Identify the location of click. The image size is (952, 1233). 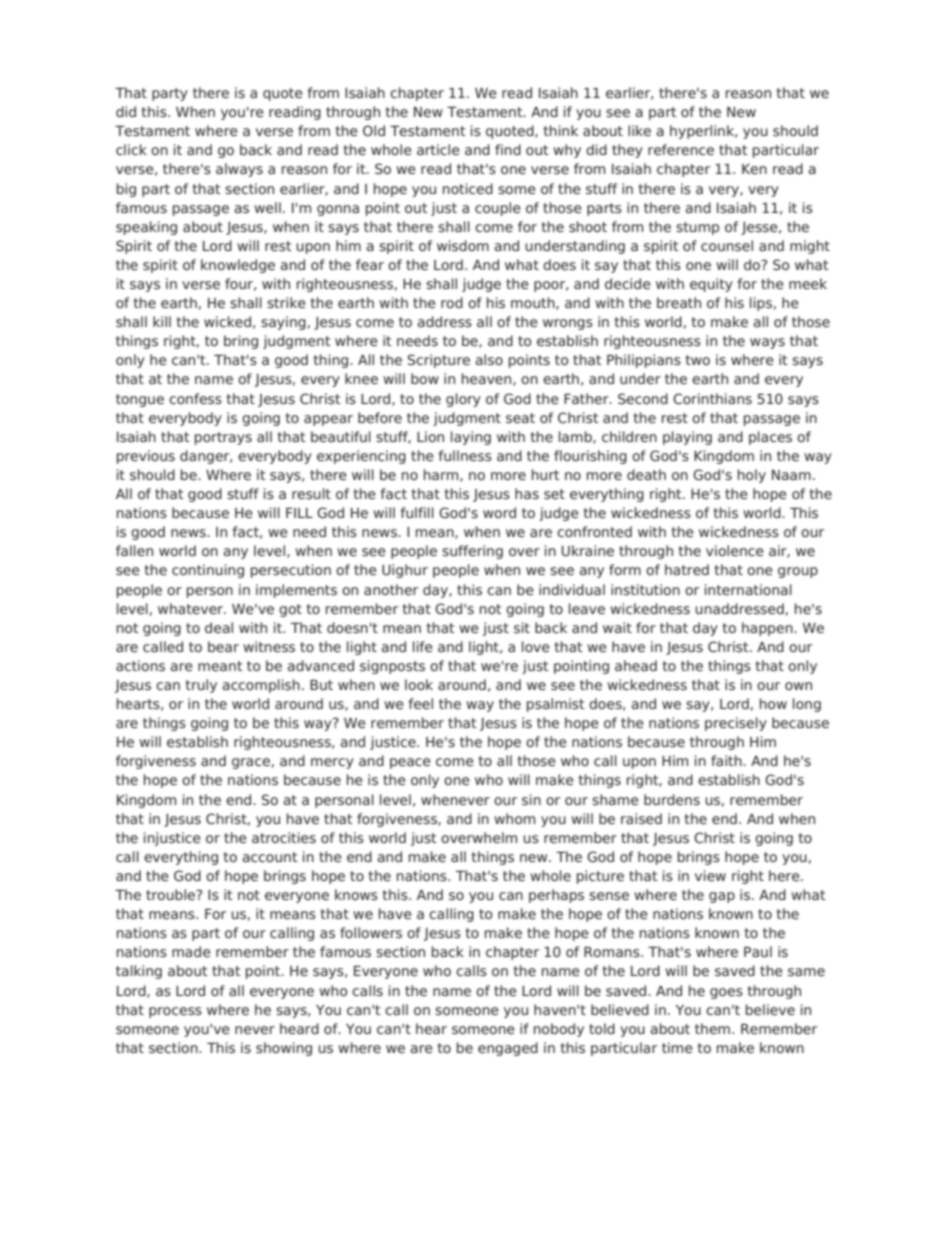
(131, 149).
